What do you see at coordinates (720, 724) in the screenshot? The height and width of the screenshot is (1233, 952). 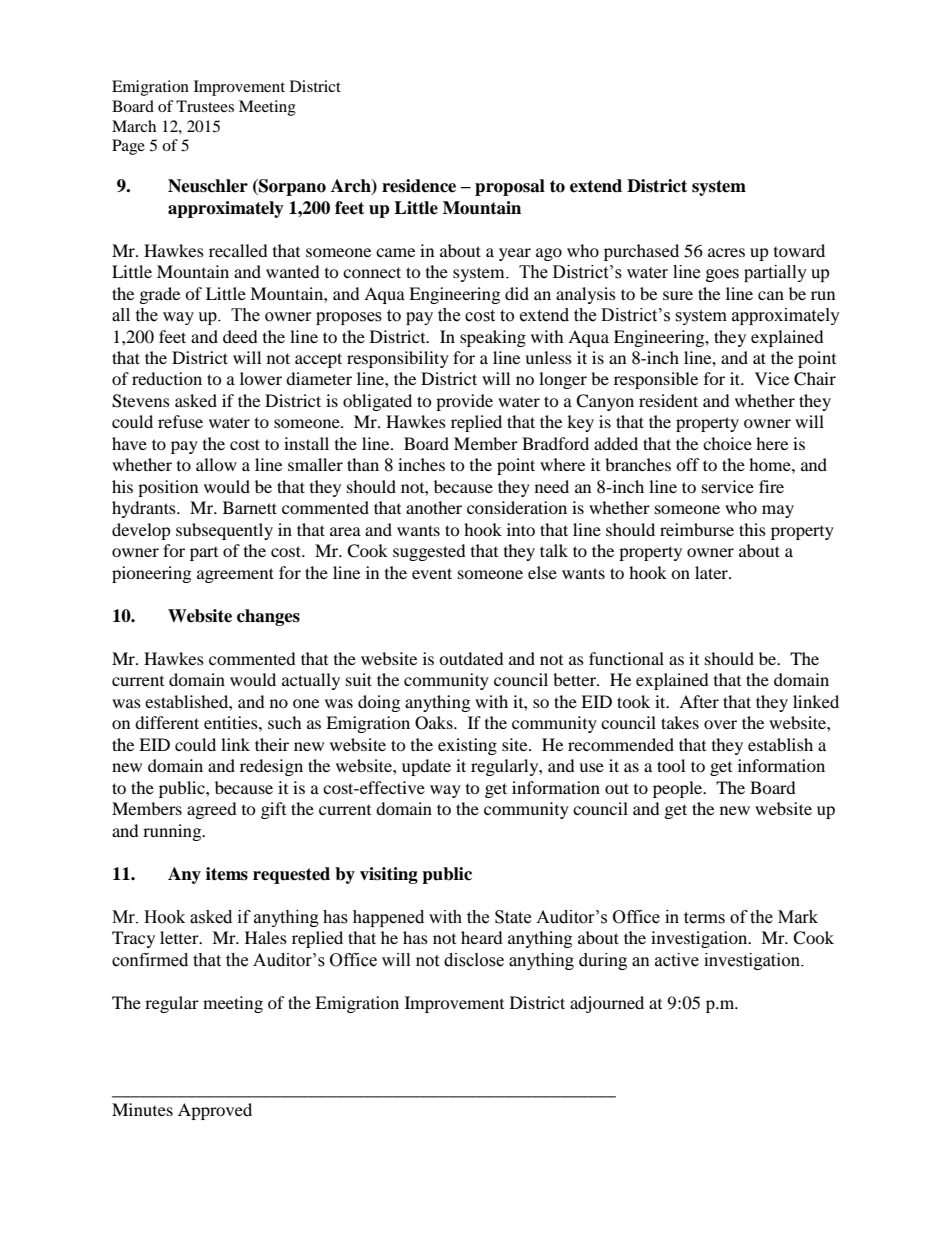 I see `over` at bounding box center [720, 724].
